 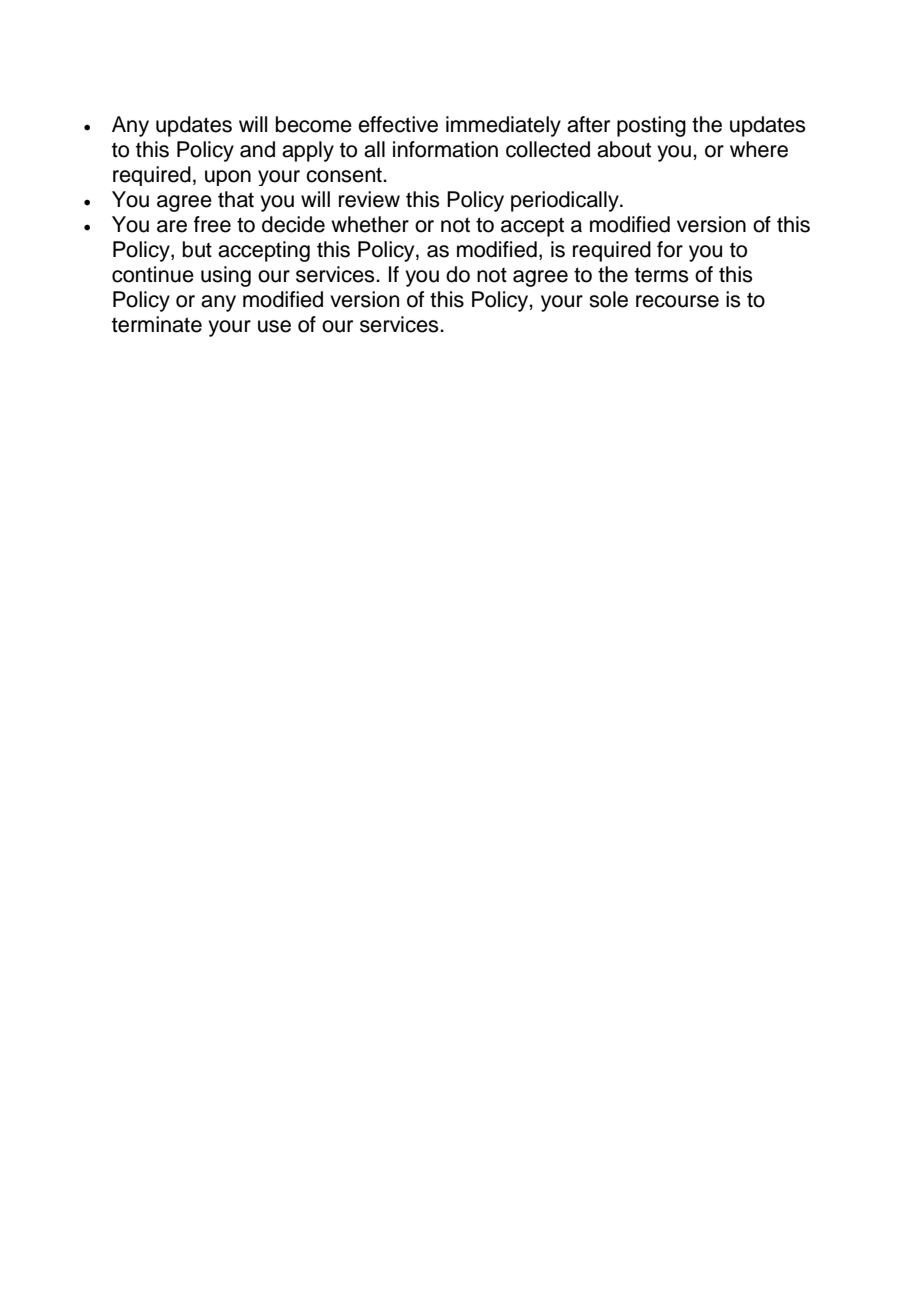 I want to click on periodically, so click(x=566, y=201).
